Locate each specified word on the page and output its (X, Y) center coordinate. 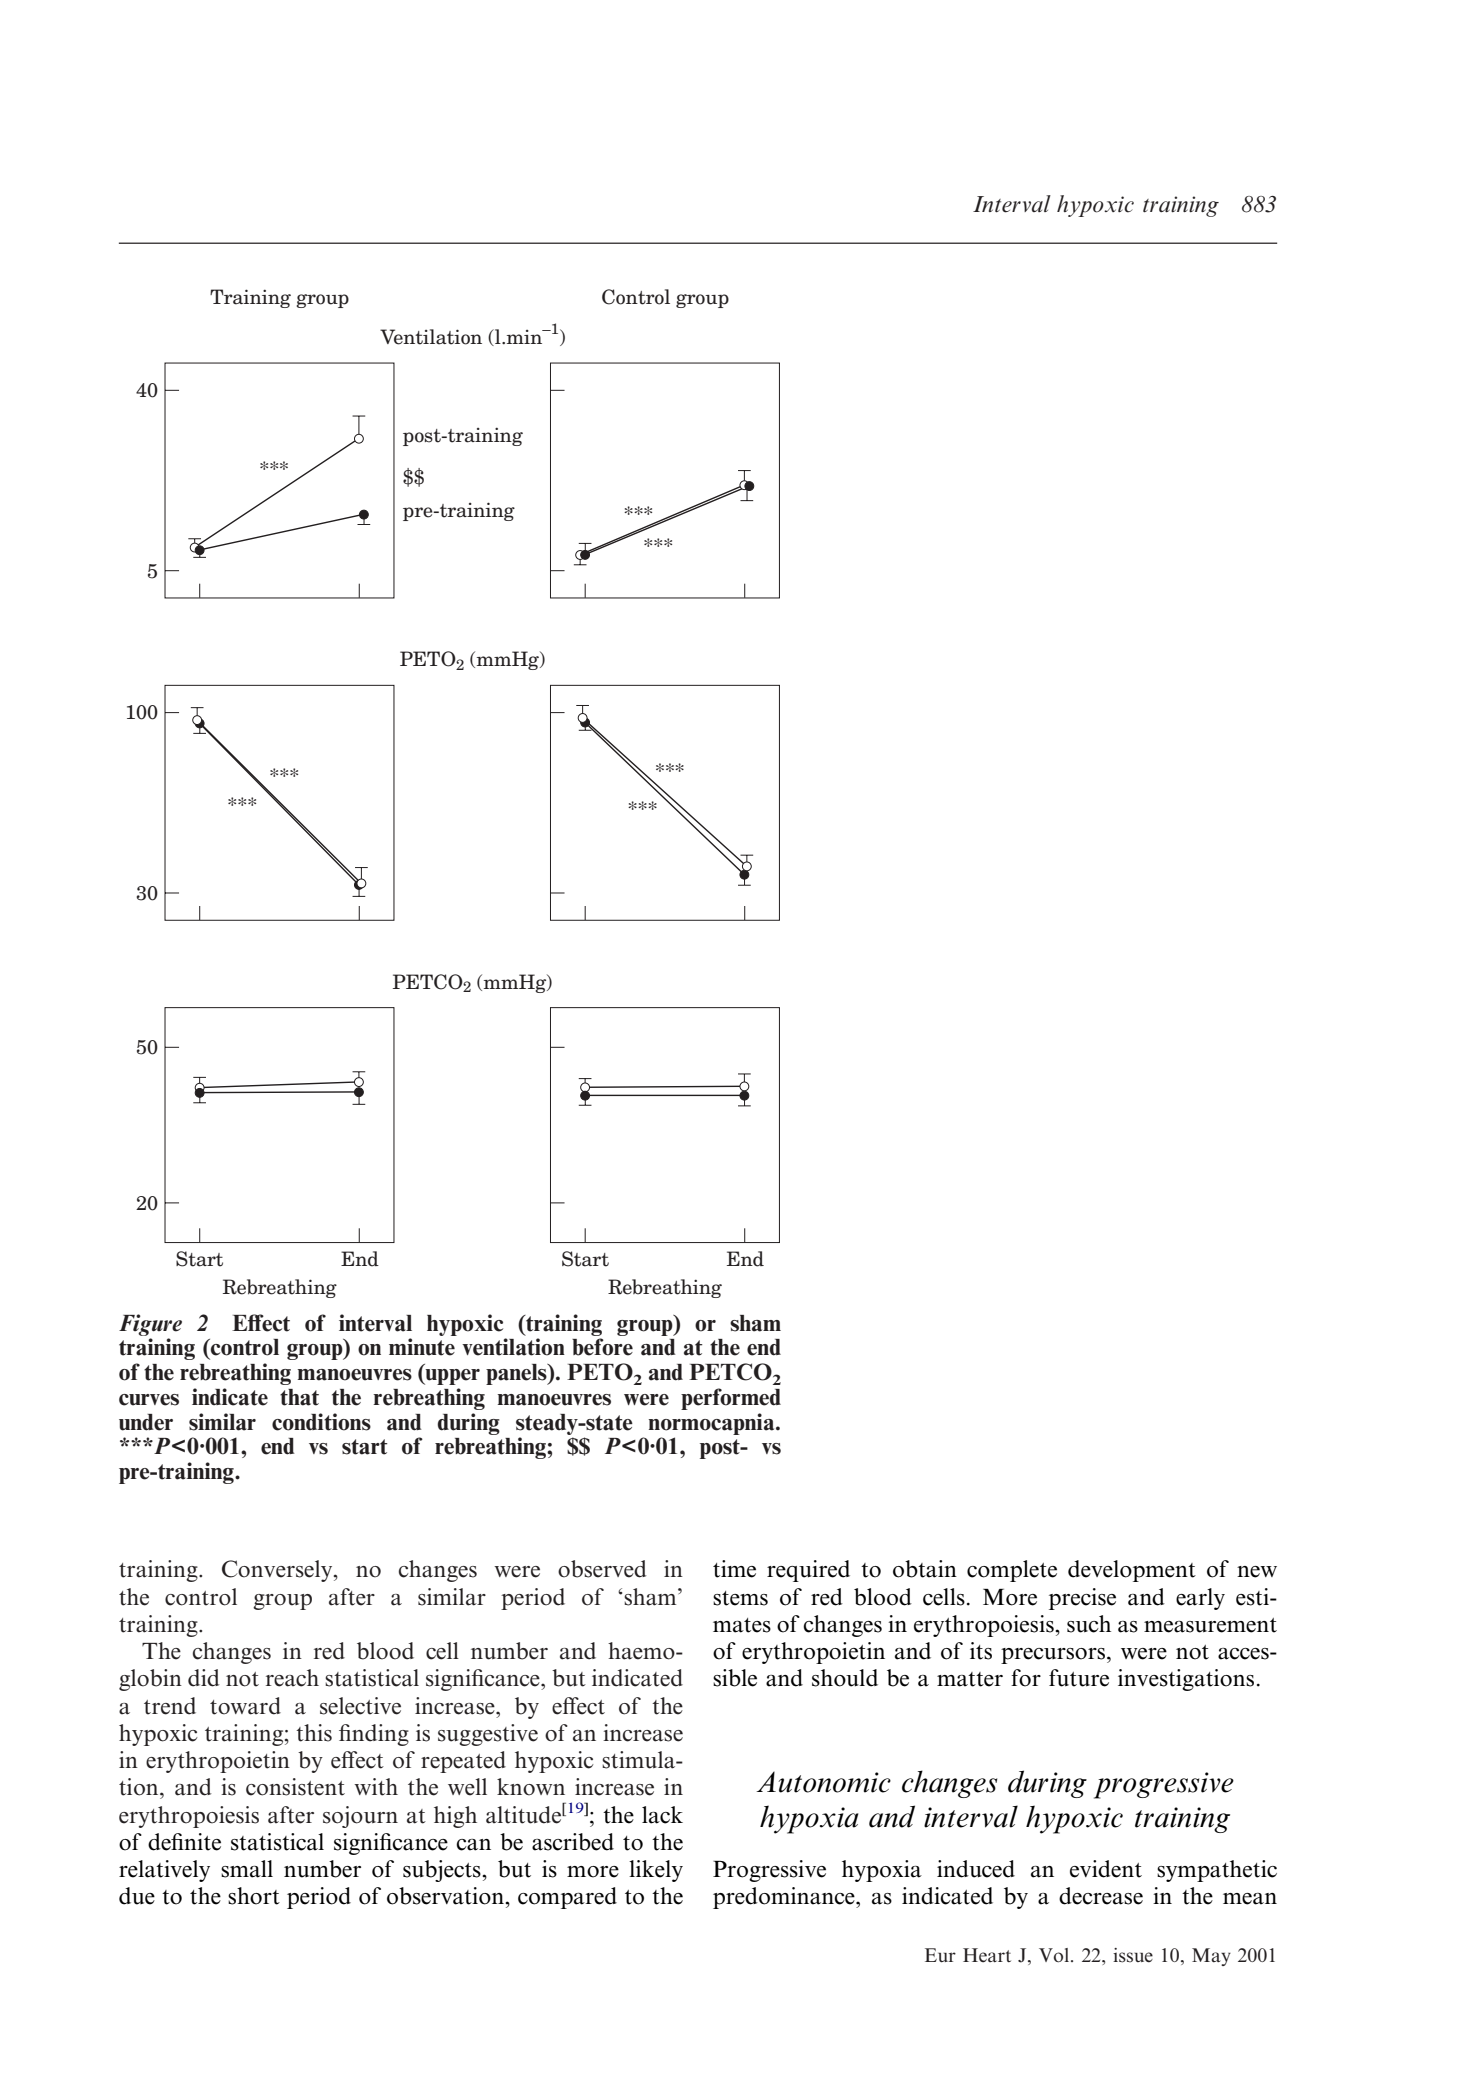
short (254, 1896)
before (602, 1347)
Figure (150, 1325)
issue (1133, 1955)
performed (731, 1399)
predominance (785, 1898)
